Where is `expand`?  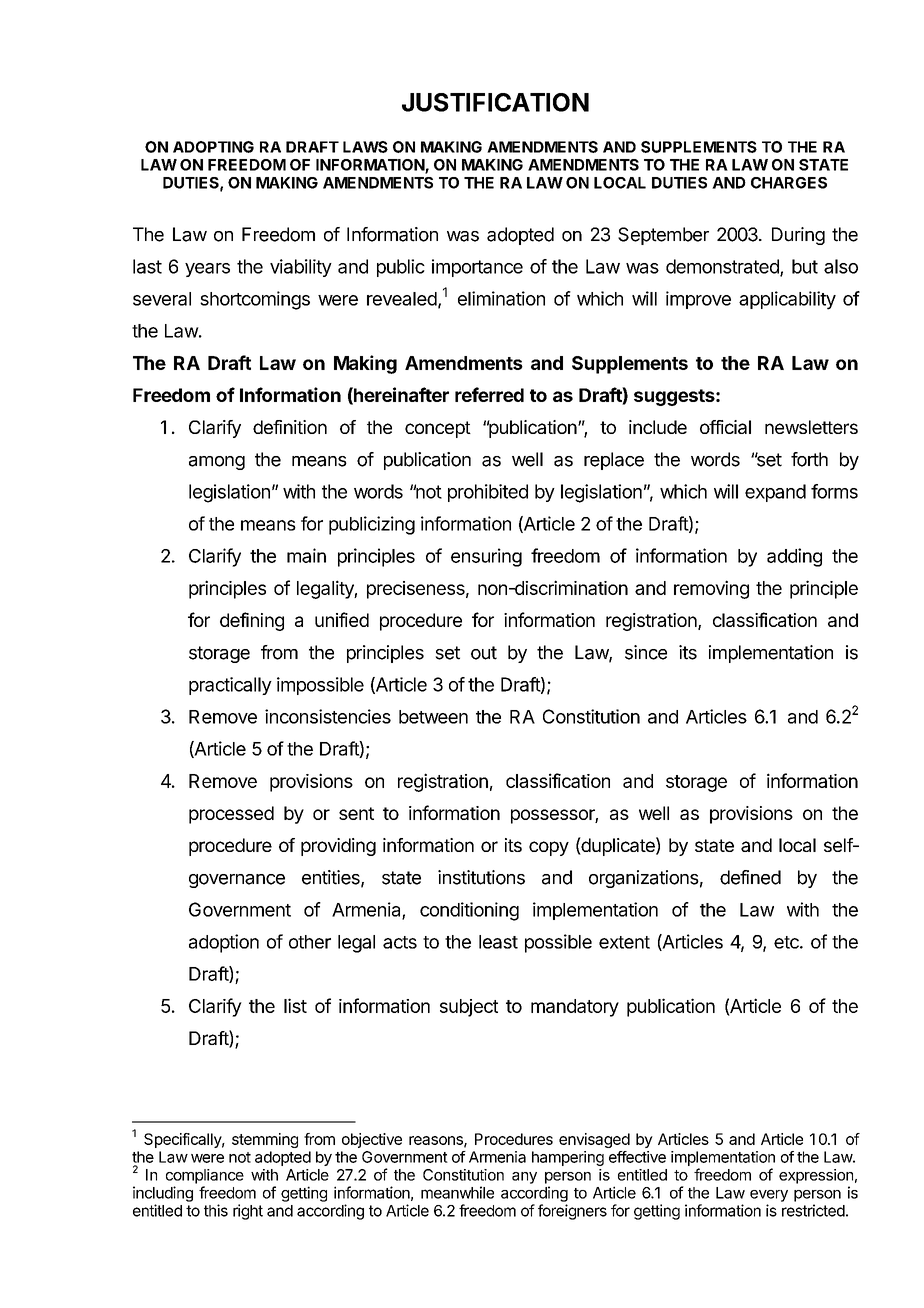 expand is located at coordinates (775, 493).
